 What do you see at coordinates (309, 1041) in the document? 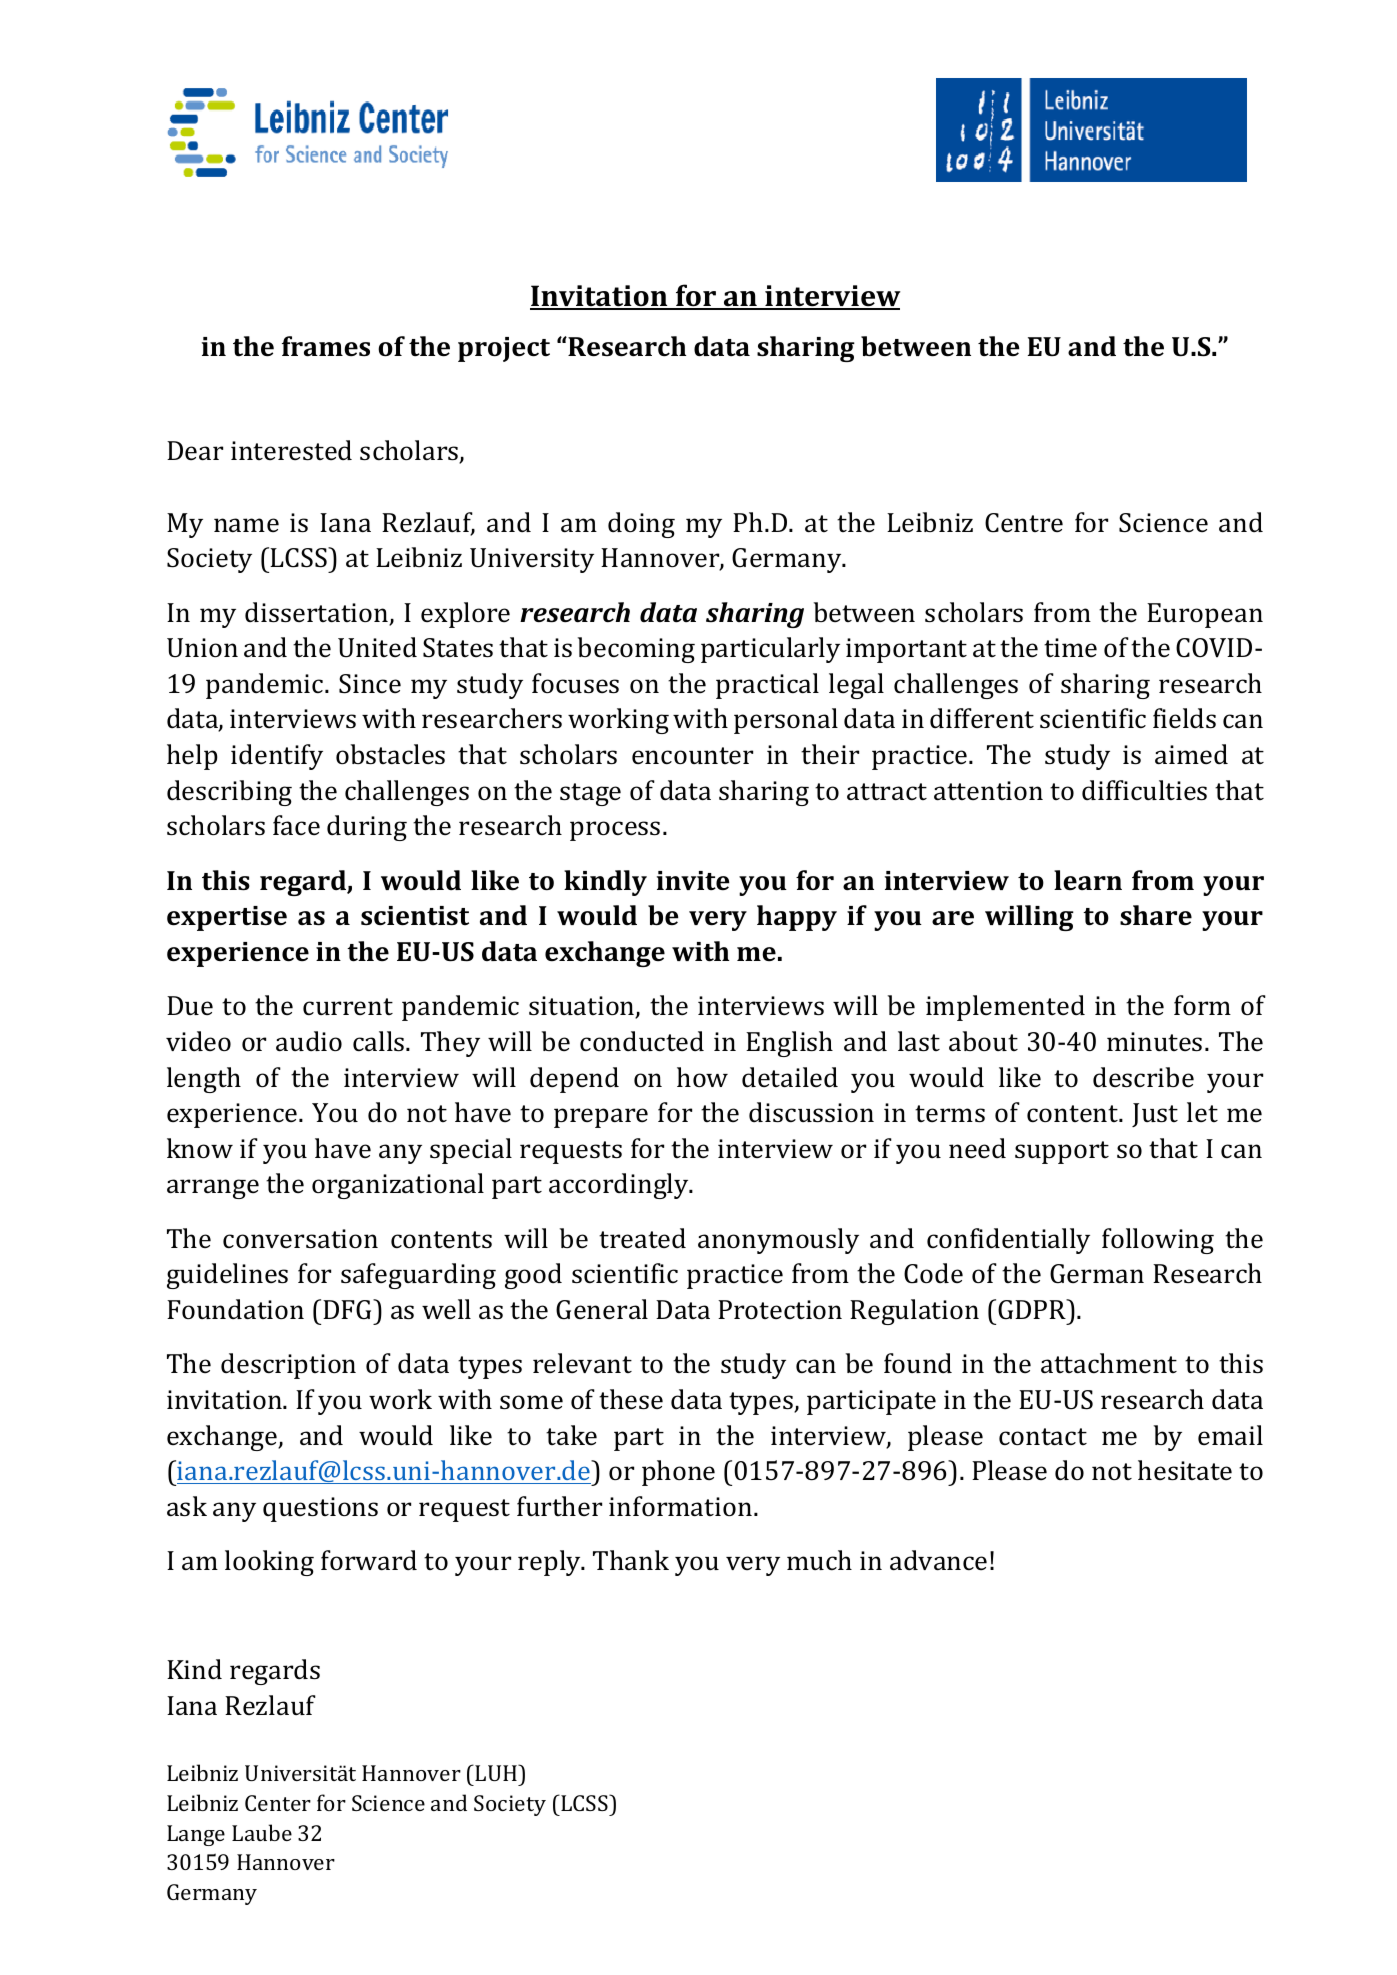
I see `audio` at bounding box center [309, 1041].
